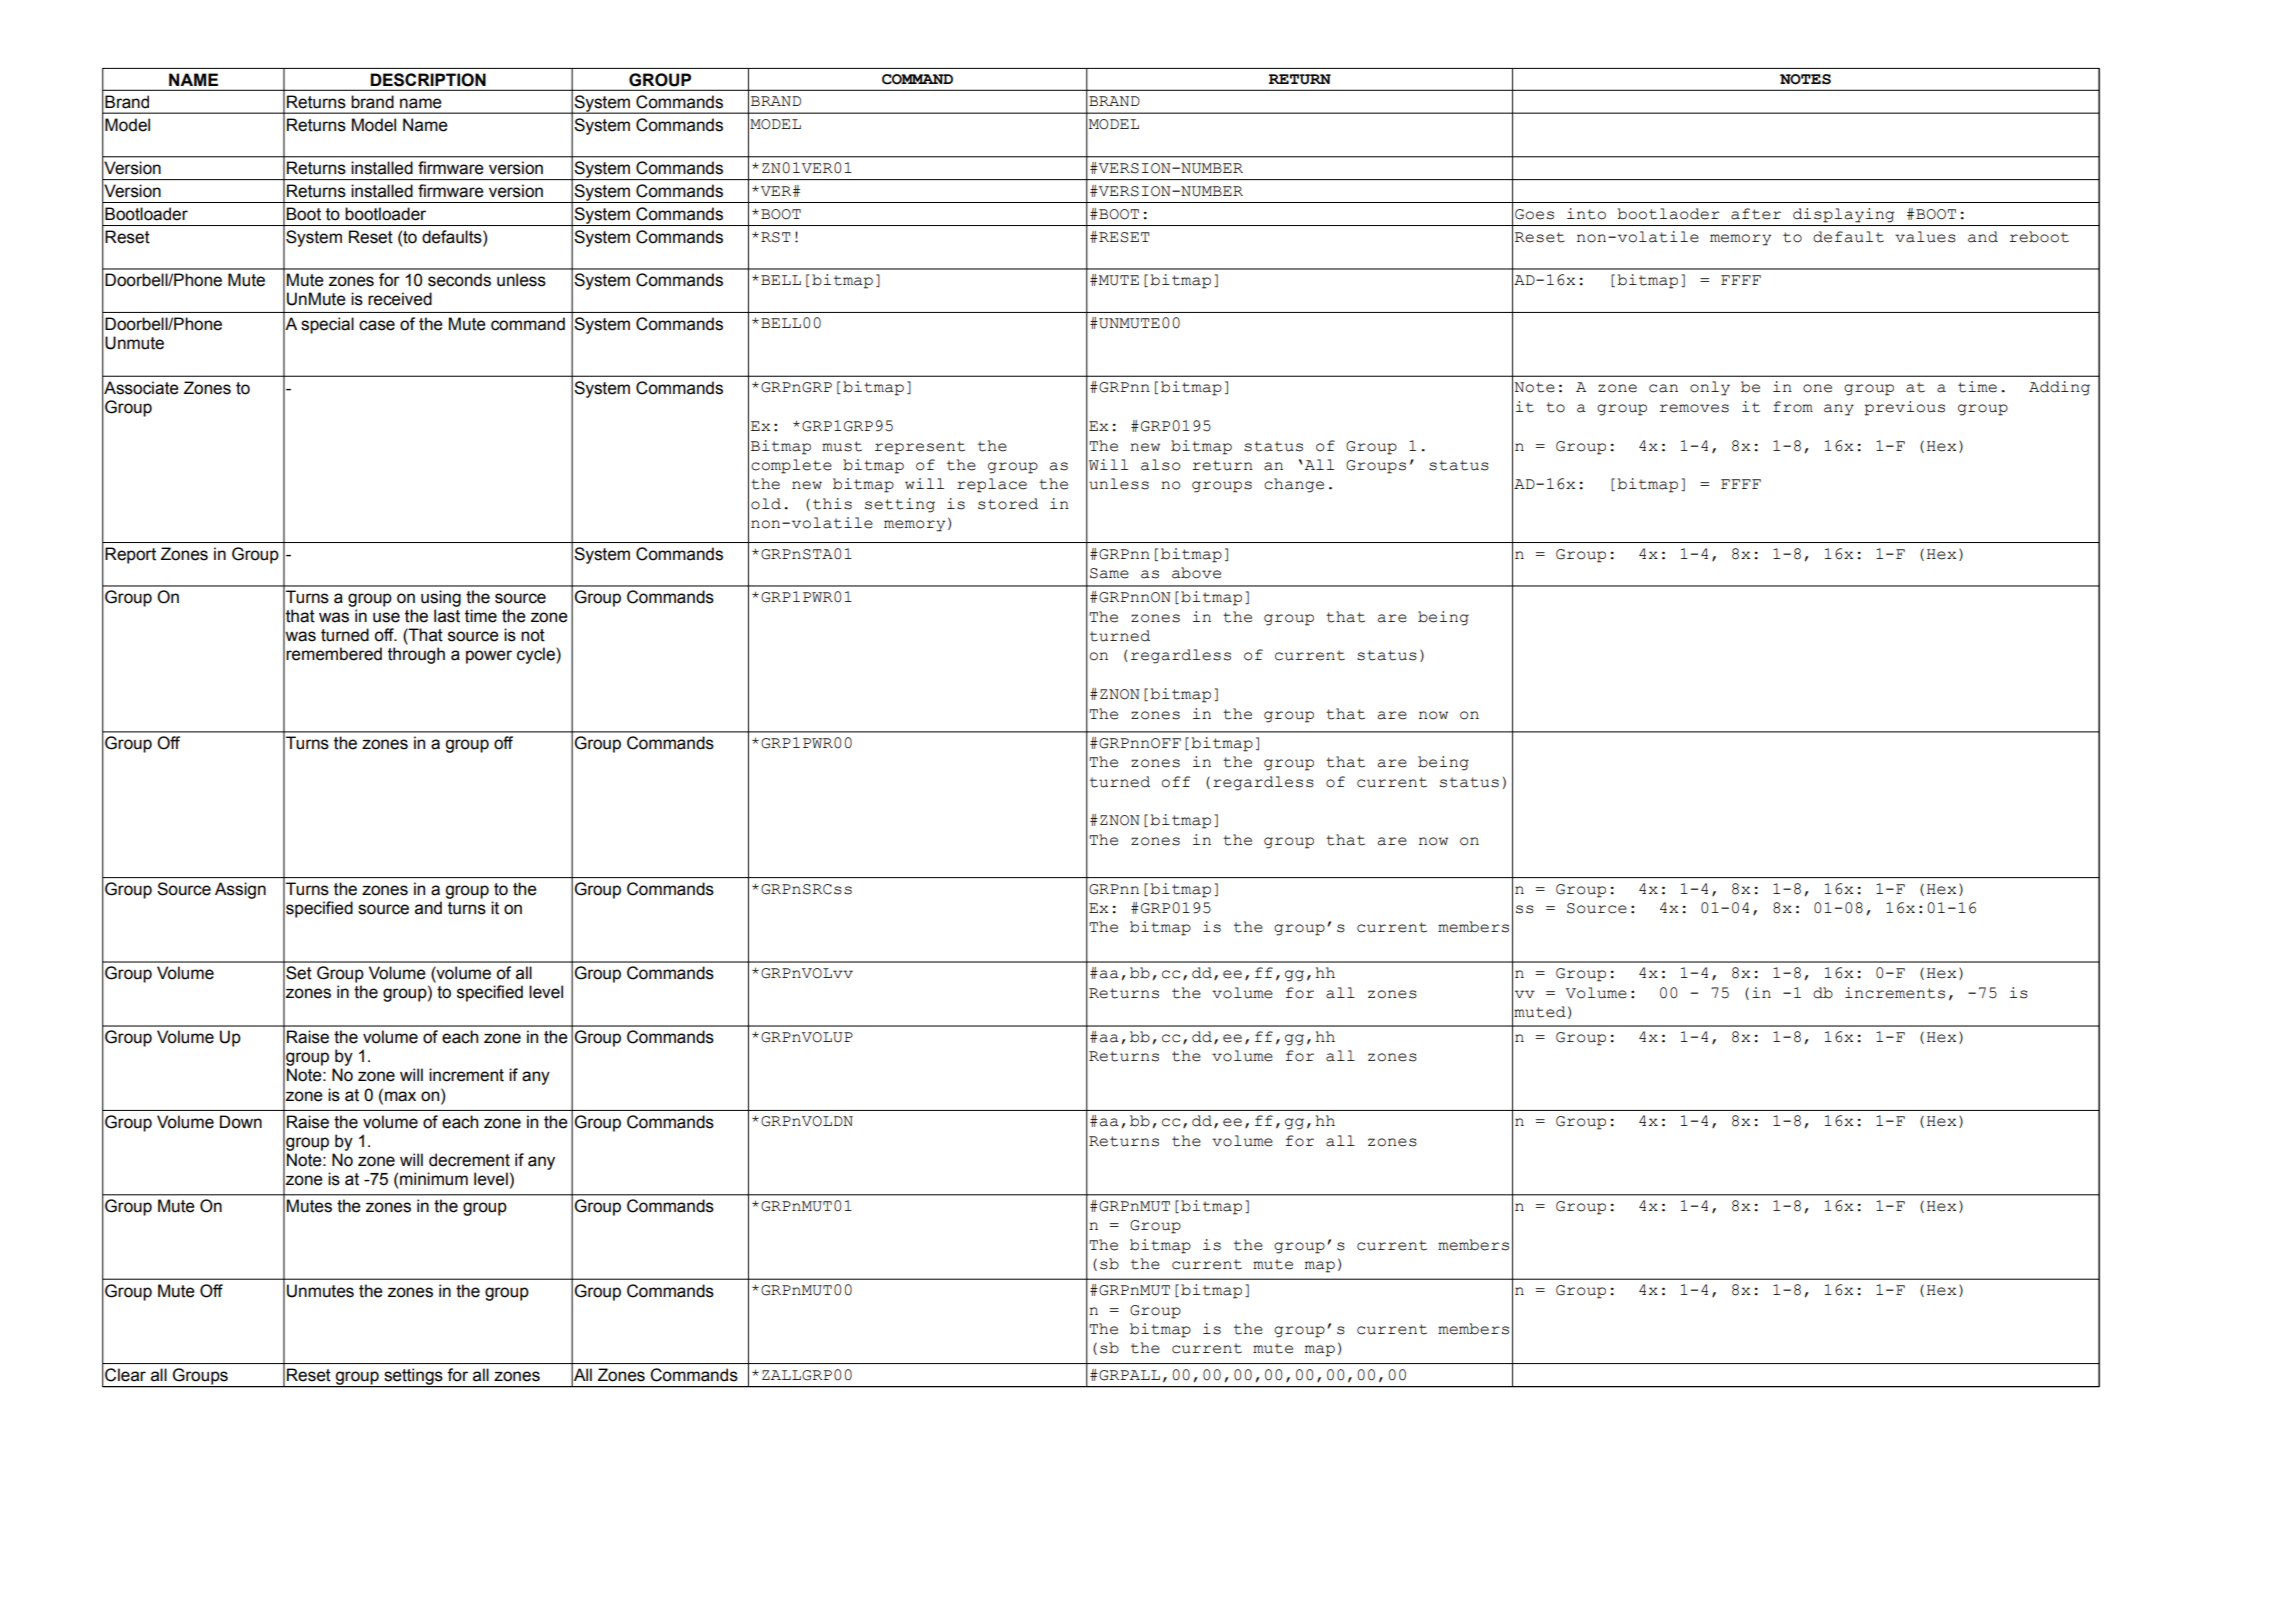  I want to click on change, so click(1294, 485).
